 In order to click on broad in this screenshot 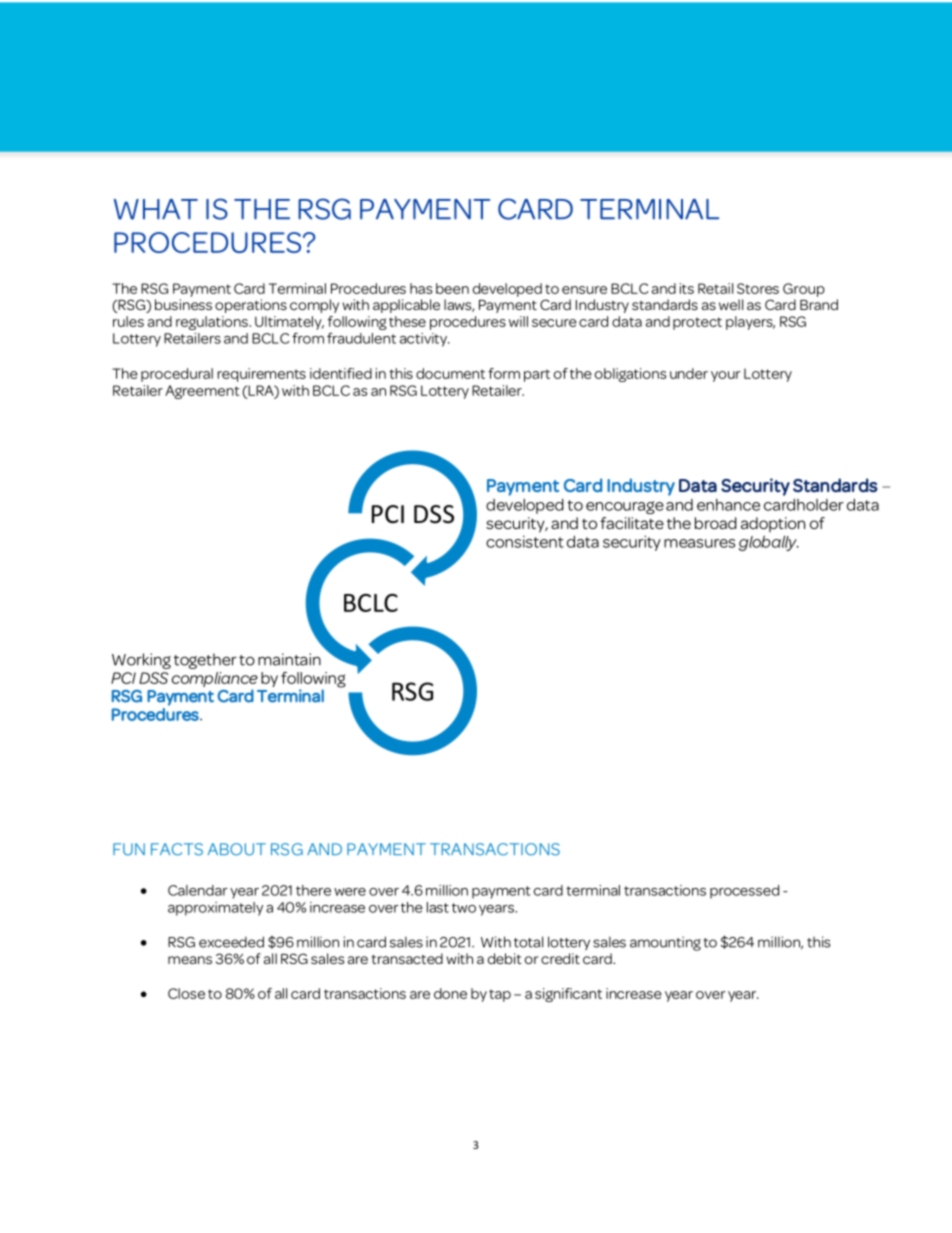, I will do `click(716, 523)`.
